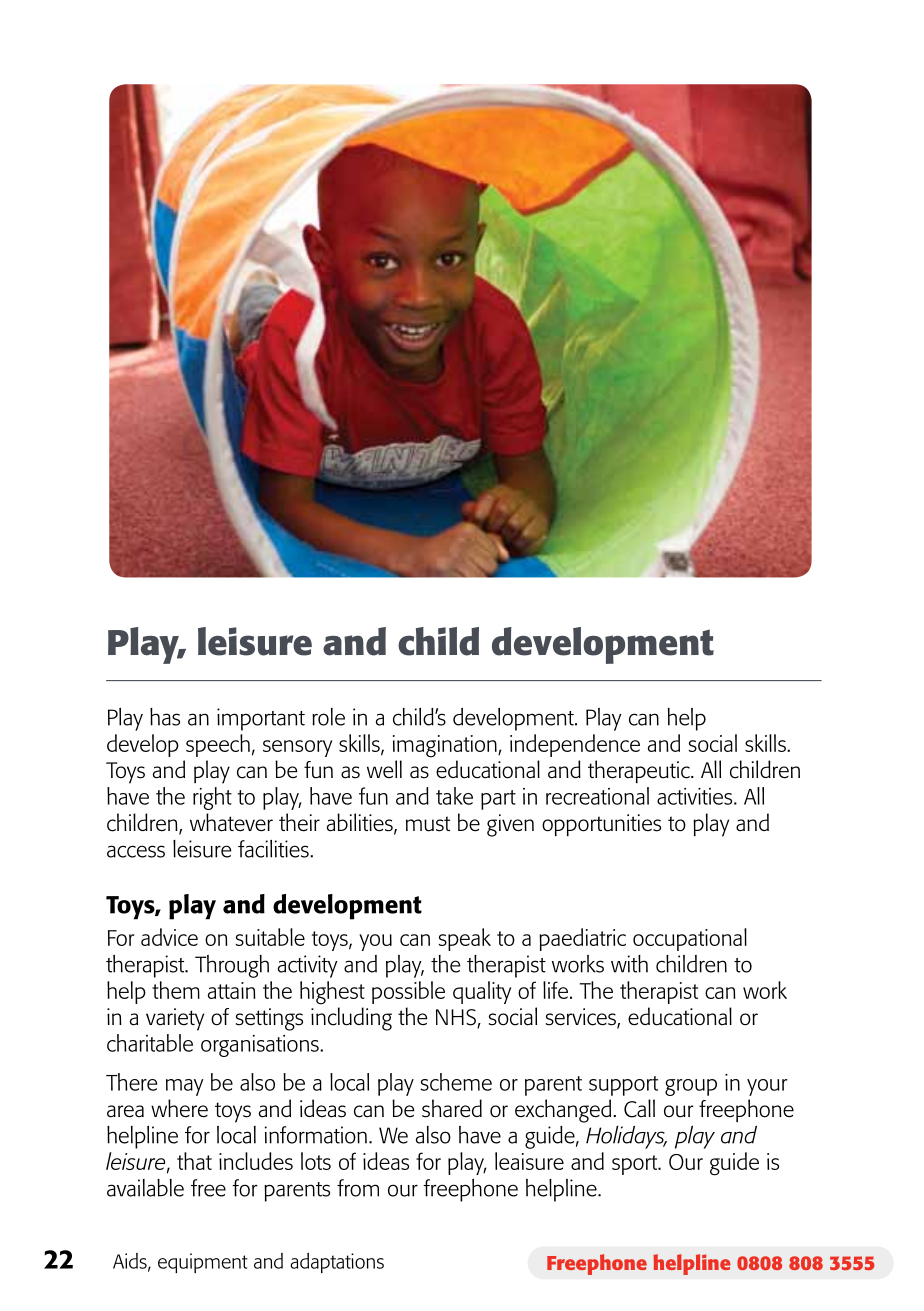 The height and width of the screenshot is (1311, 924). What do you see at coordinates (640, 771) in the screenshot?
I see `therapeutic` at bounding box center [640, 771].
